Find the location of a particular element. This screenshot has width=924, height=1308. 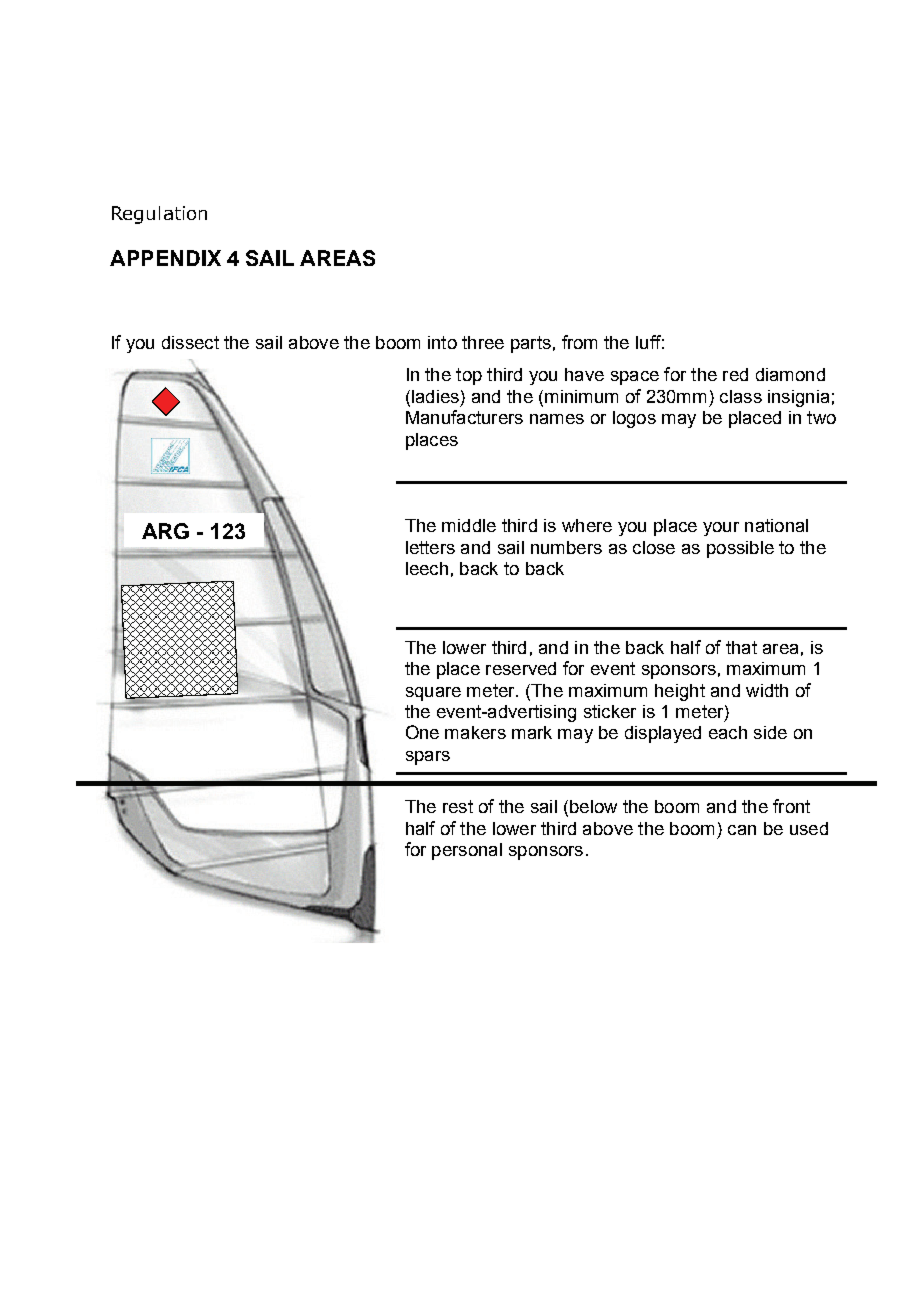

square is located at coordinates (433, 694).
